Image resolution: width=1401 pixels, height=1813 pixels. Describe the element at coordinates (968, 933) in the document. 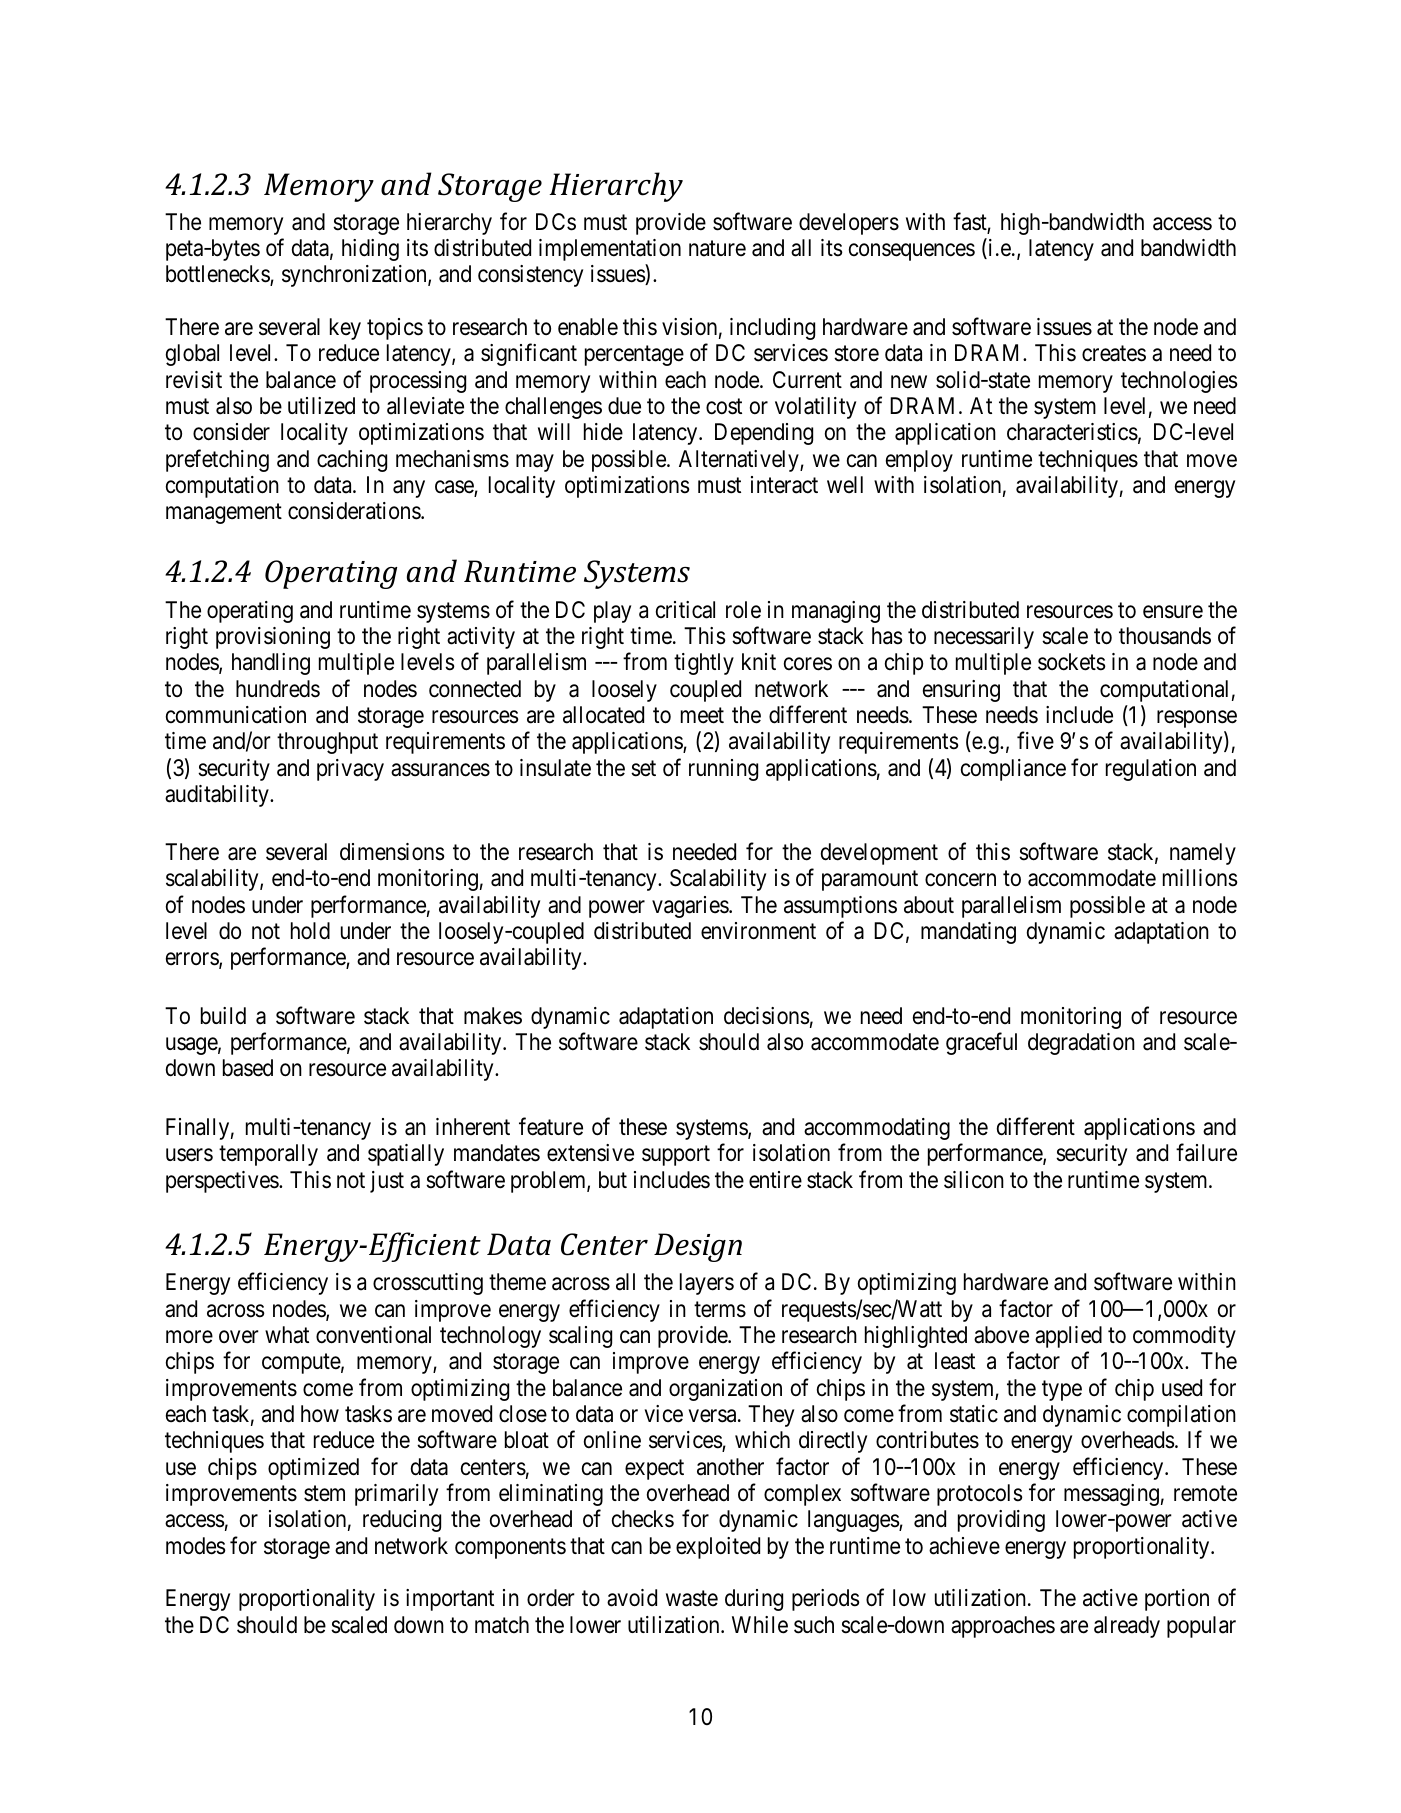

I see `mandating` at that location.
